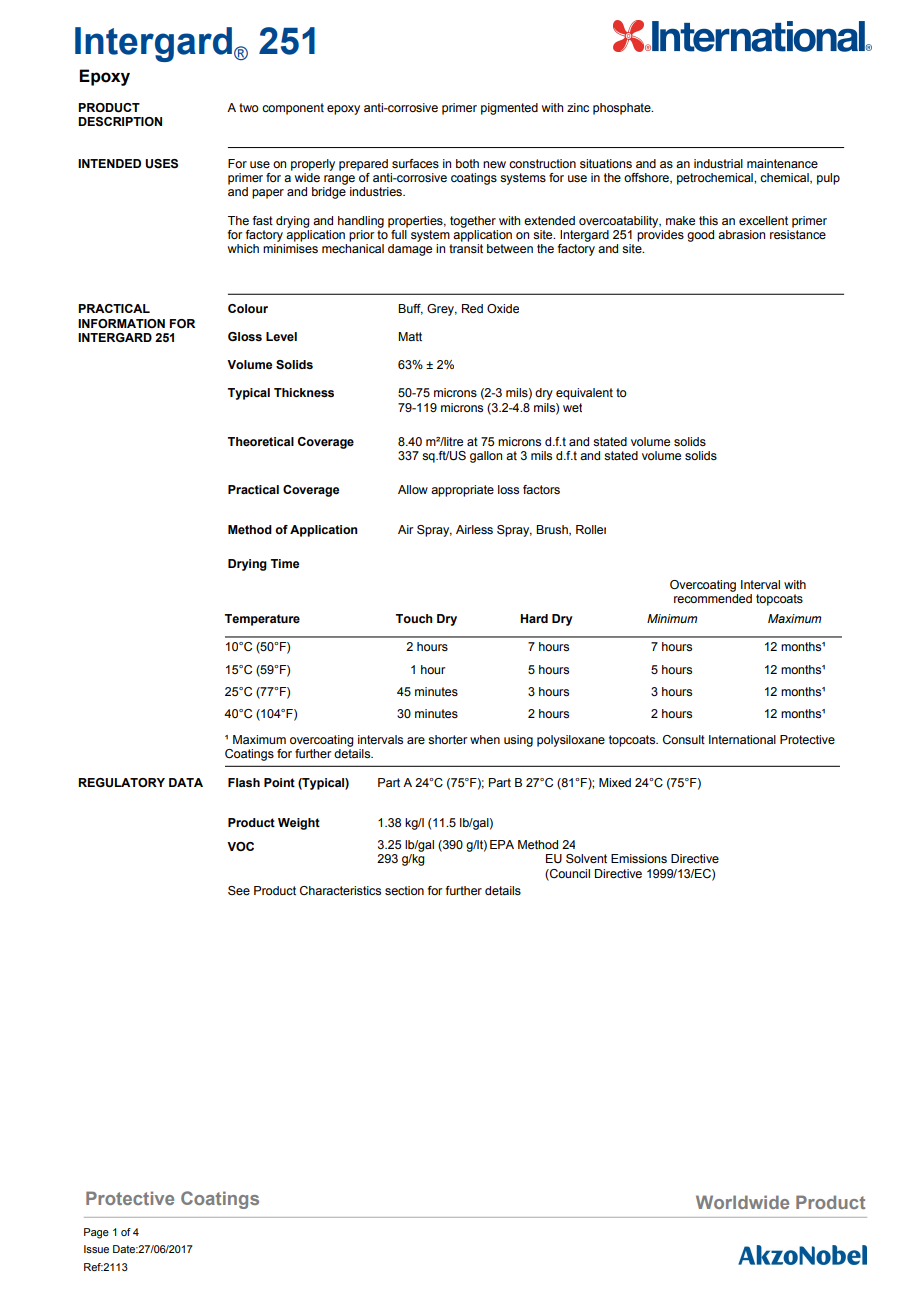 The height and width of the screenshot is (1307, 924). What do you see at coordinates (240, 846) in the screenshot?
I see `VOC` at bounding box center [240, 846].
